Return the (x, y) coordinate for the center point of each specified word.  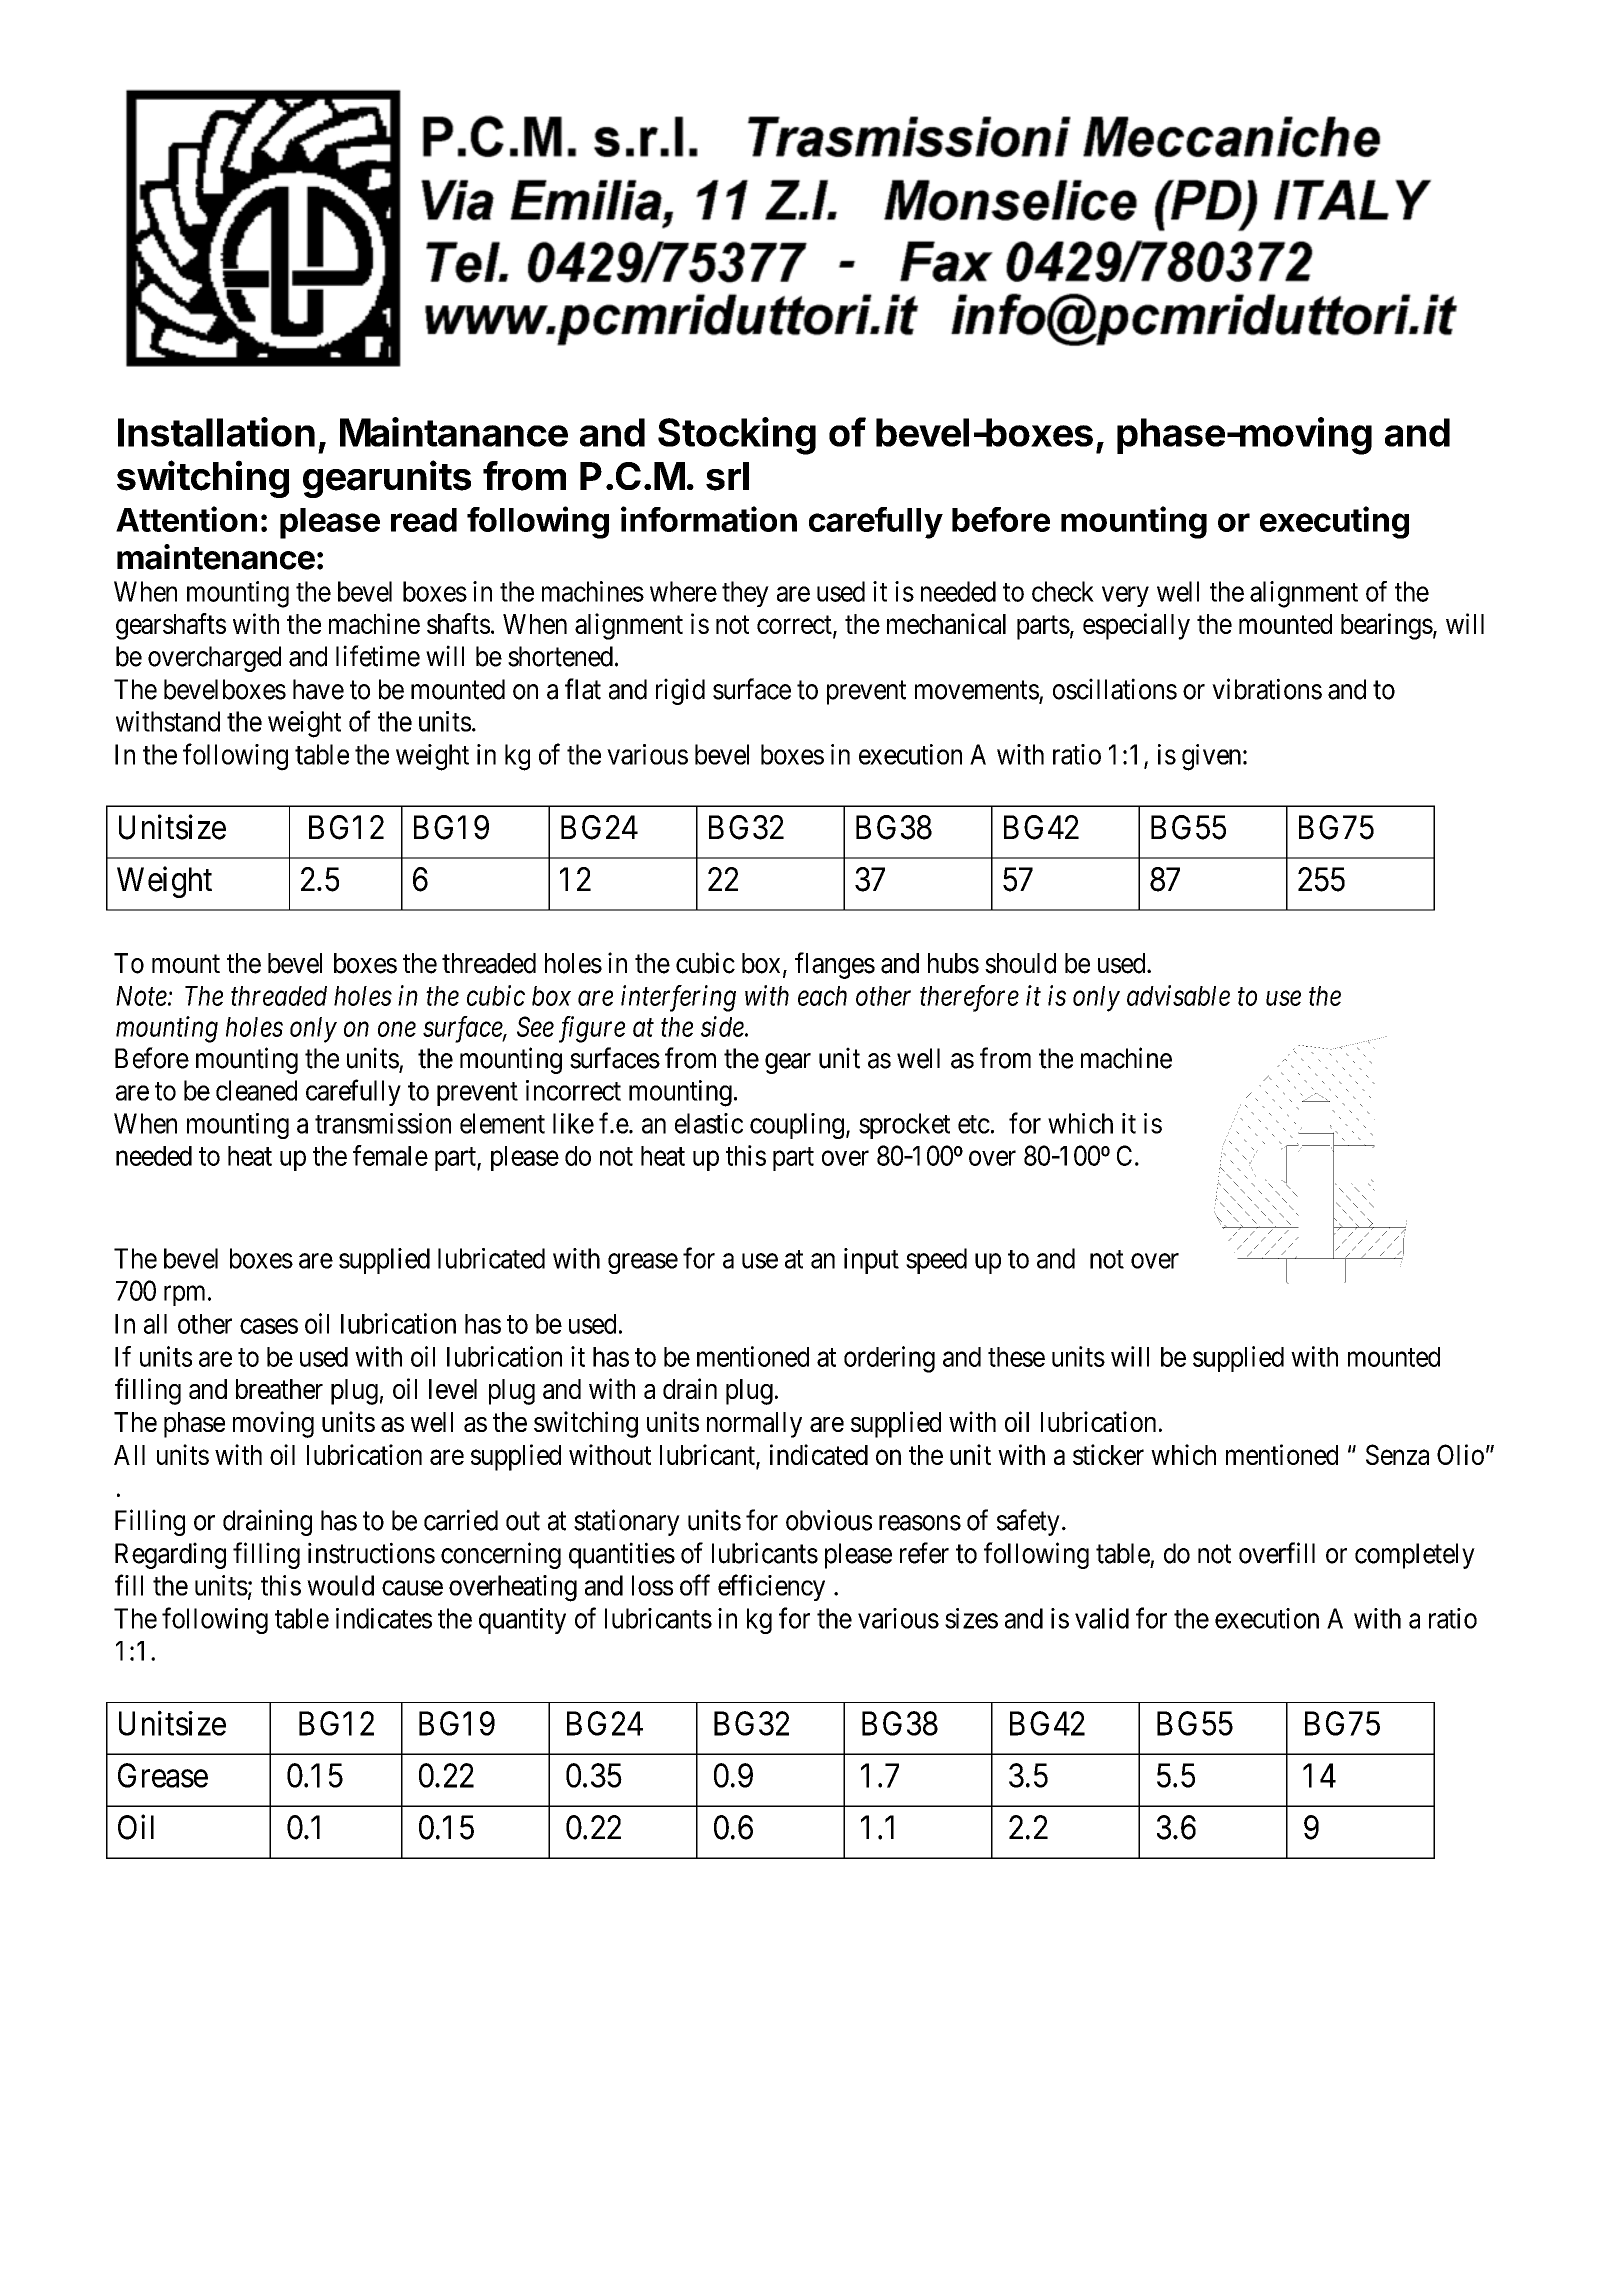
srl (727, 476)
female (390, 1155)
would (340, 1585)
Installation (216, 432)
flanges (835, 965)
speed (936, 1261)
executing (1334, 522)
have (318, 689)
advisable (1178, 995)
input (871, 1261)
